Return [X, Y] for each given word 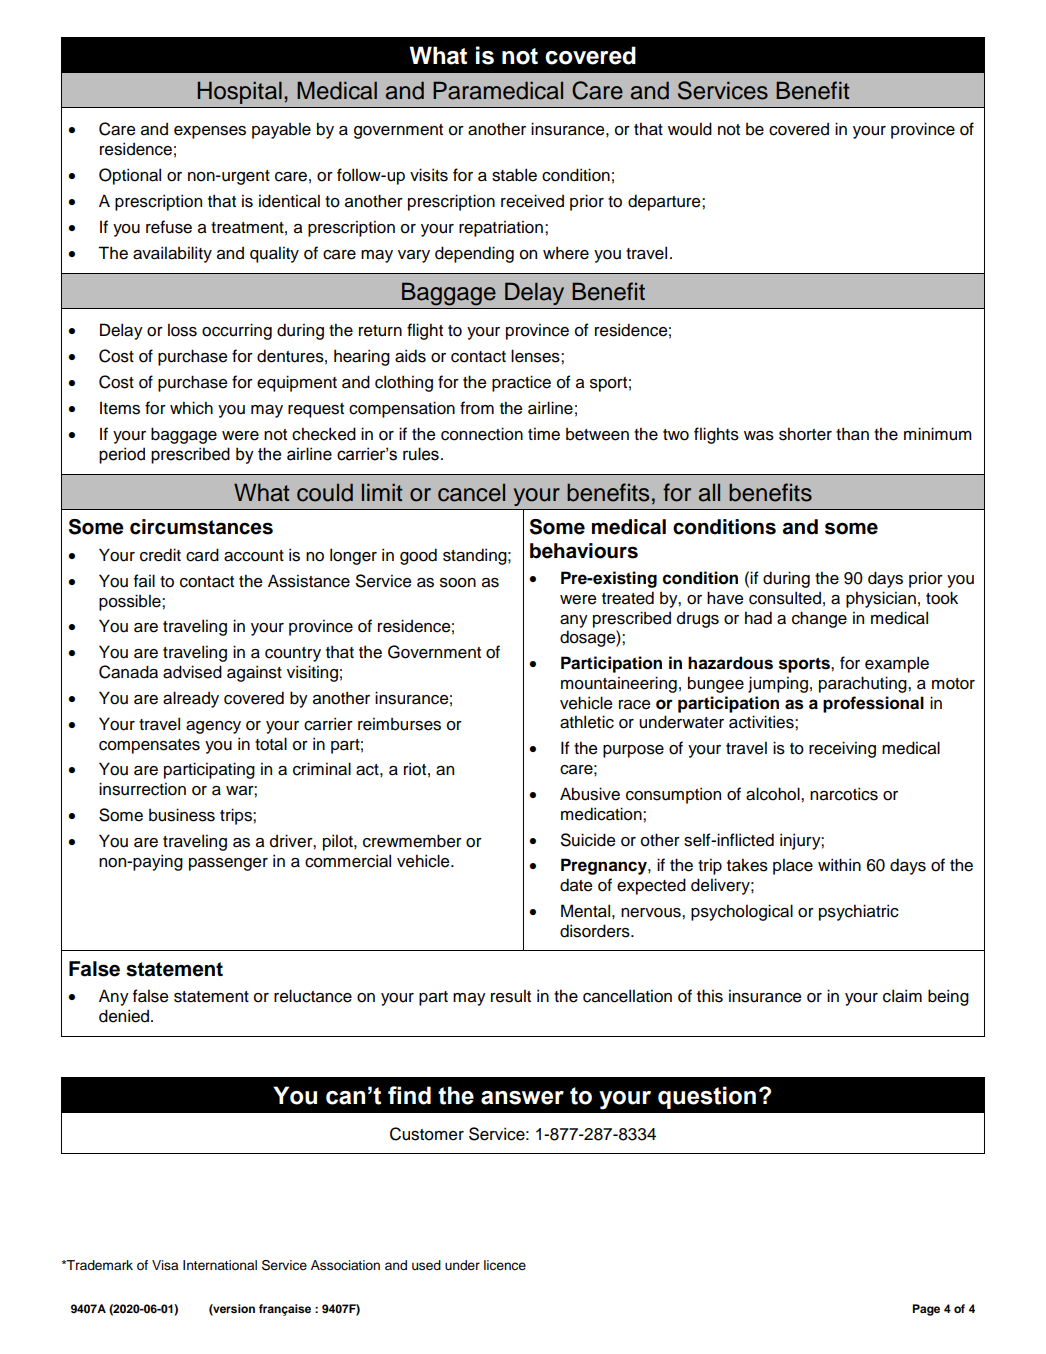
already [191, 699]
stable [514, 175]
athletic [587, 722]
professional [873, 704]
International [220, 1265]
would [690, 129]
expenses [210, 132]
